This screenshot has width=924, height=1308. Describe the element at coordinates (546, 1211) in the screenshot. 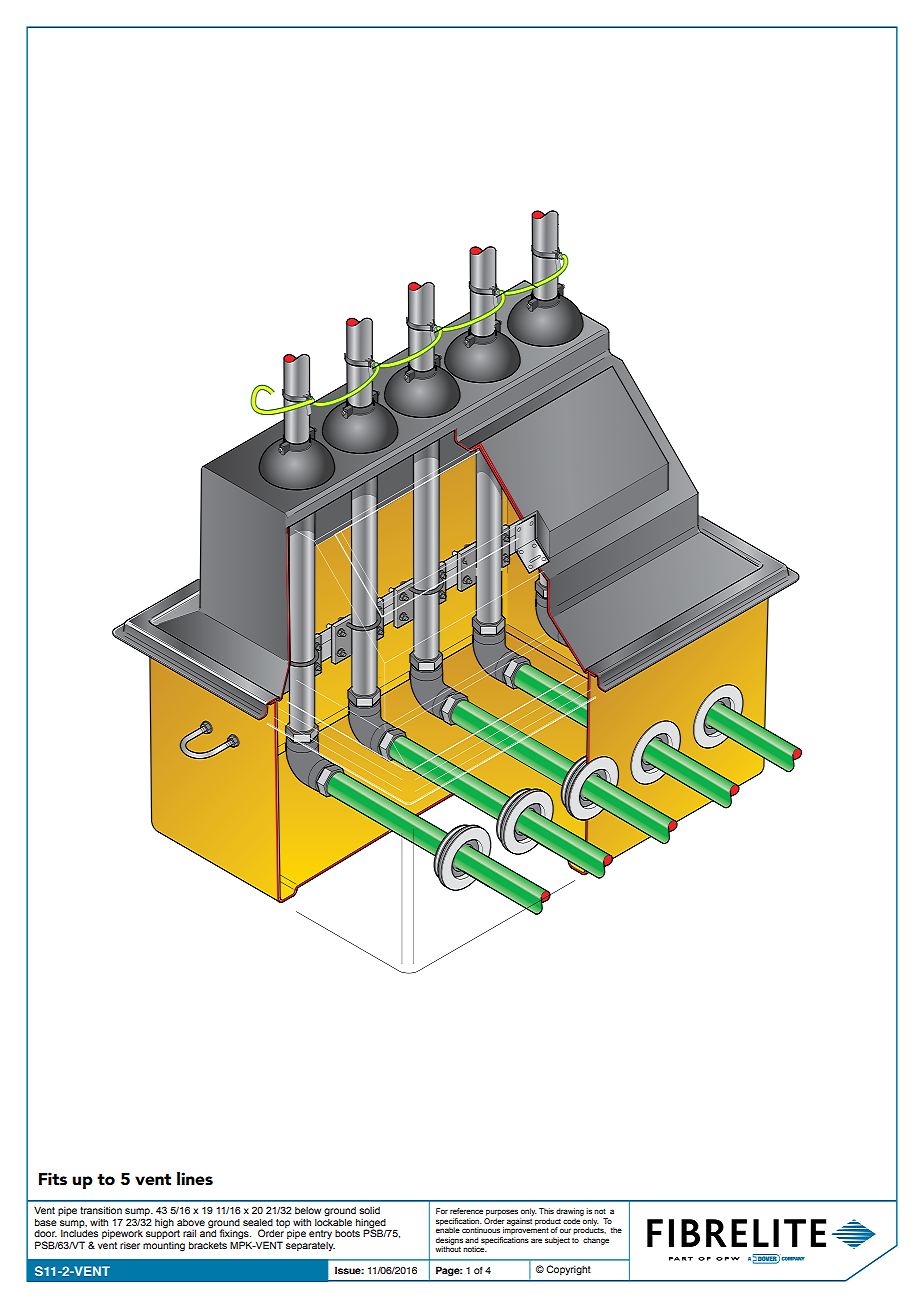

I see `This` at that location.
